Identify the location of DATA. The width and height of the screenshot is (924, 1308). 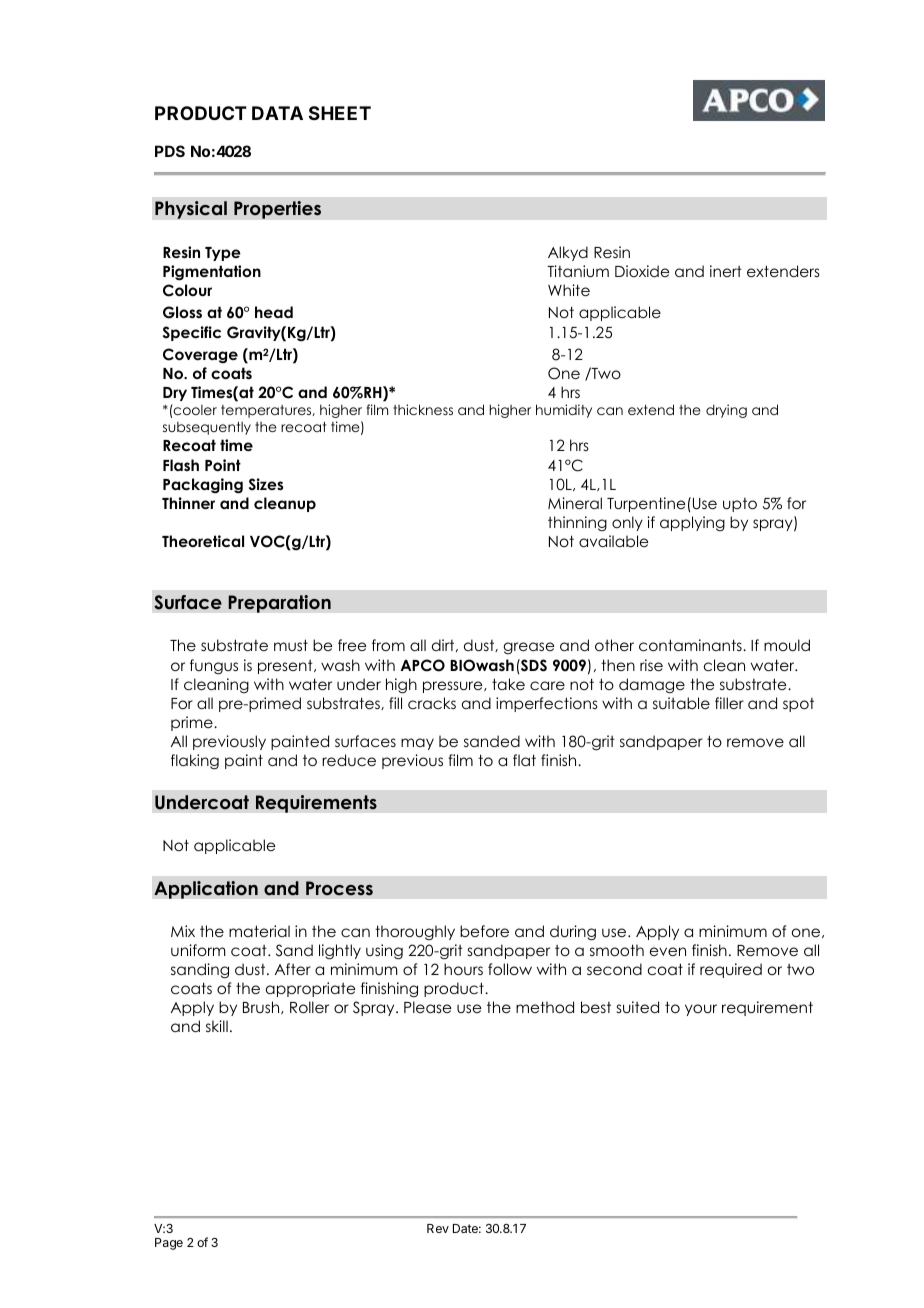
(277, 113).
